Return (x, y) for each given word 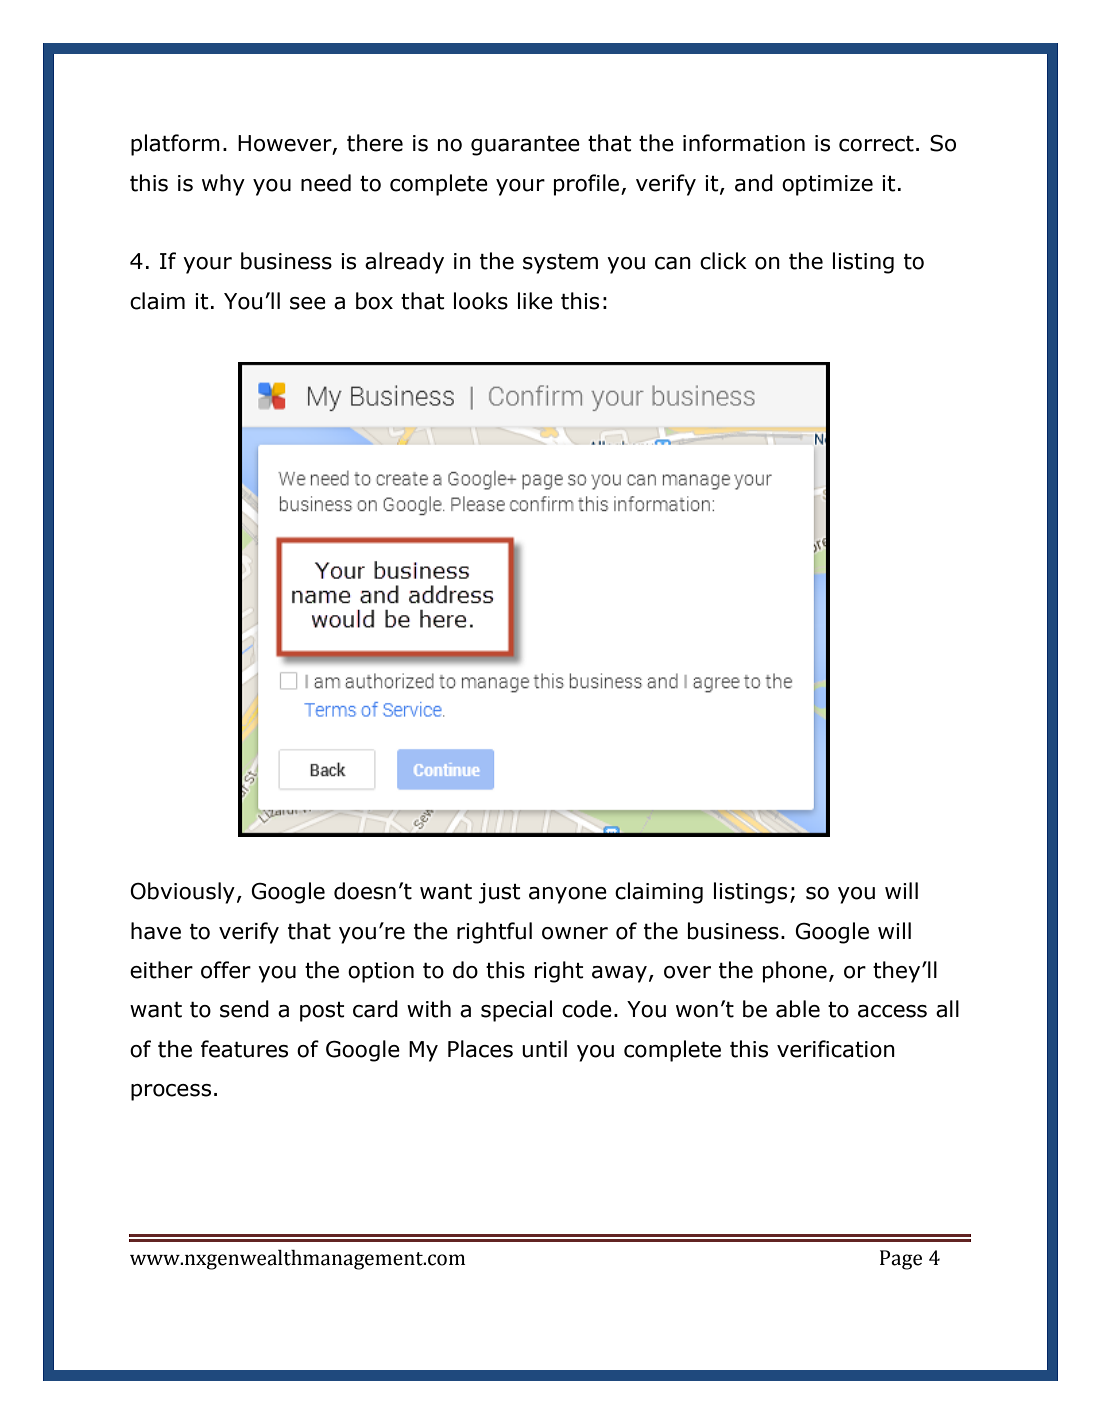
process (171, 1092)
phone (795, 972)
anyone (568, 895)
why (223, 185)
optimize (827, 185)
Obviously (182, 893)
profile (588, 185)
